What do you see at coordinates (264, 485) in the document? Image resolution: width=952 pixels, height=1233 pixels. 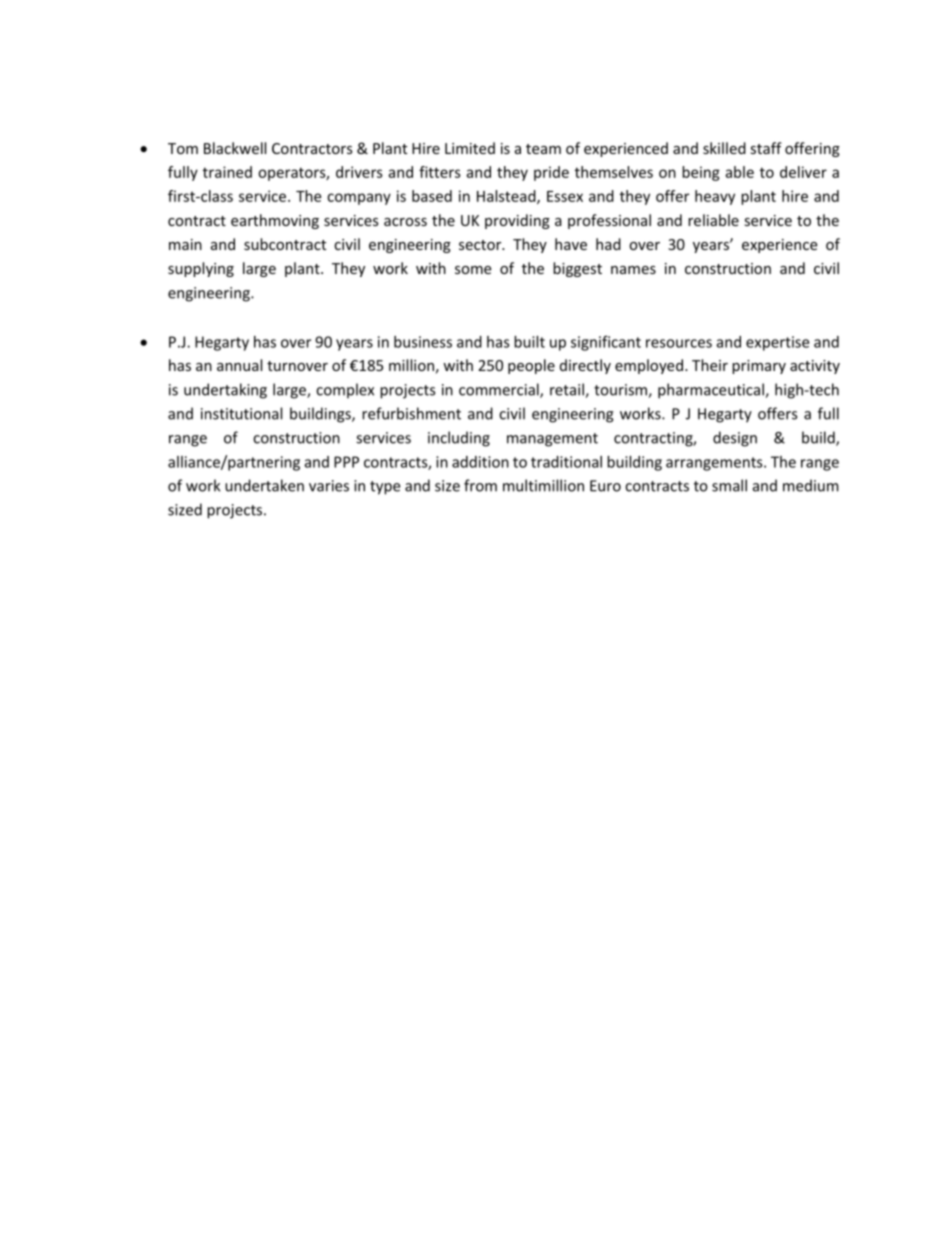 I see `undertaken` at bounding box center [264, 485].
